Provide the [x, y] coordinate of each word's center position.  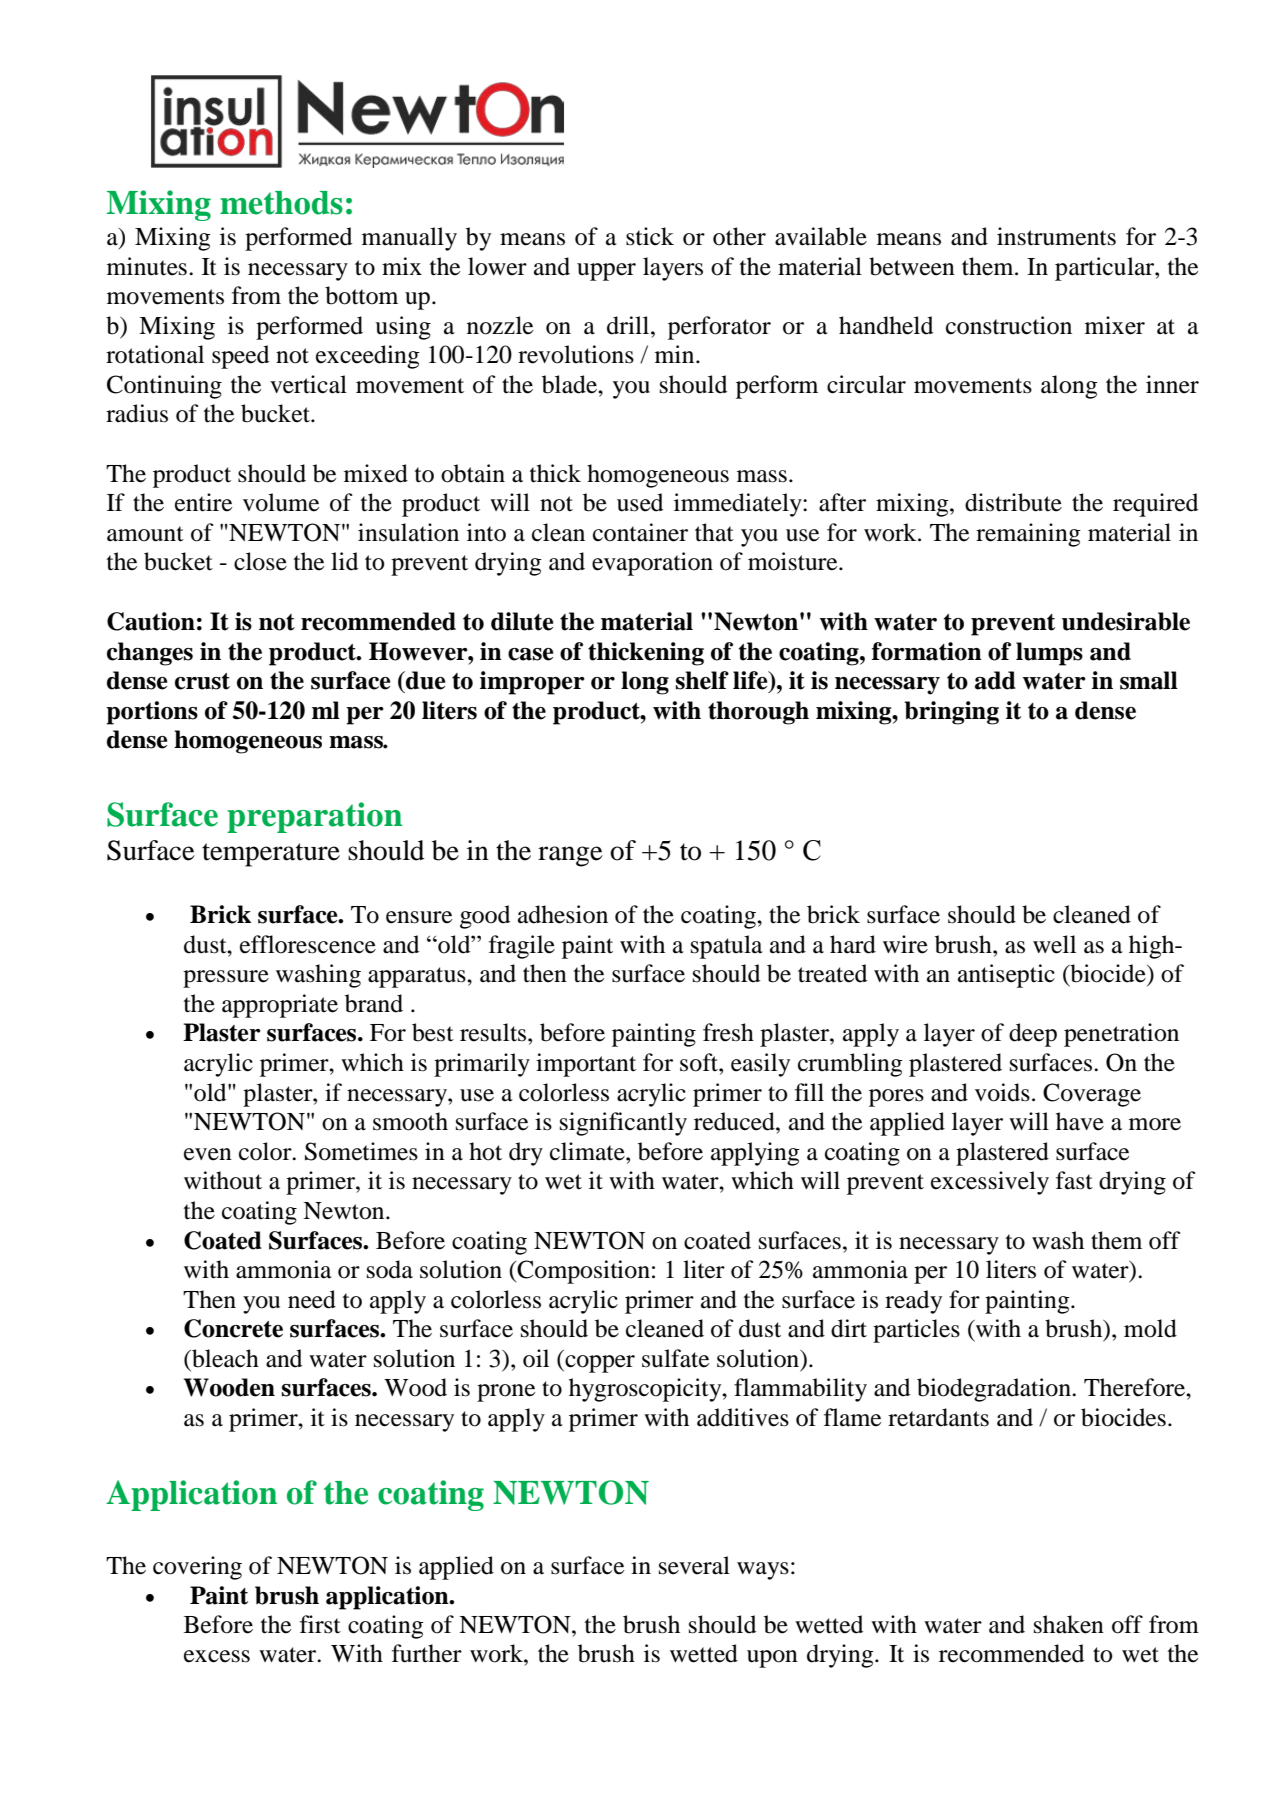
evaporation [652, 564]
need [312, 1299]
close [260, 561]
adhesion [563, 914]
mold [1150, 1328]
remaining [1028, 535]
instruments [1056, 236]
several [694, 1565]
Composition [582, 1272]
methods [281, 203]
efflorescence [308, 944]
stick [650, 236]
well [1054, 944]
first [320, 1624]
